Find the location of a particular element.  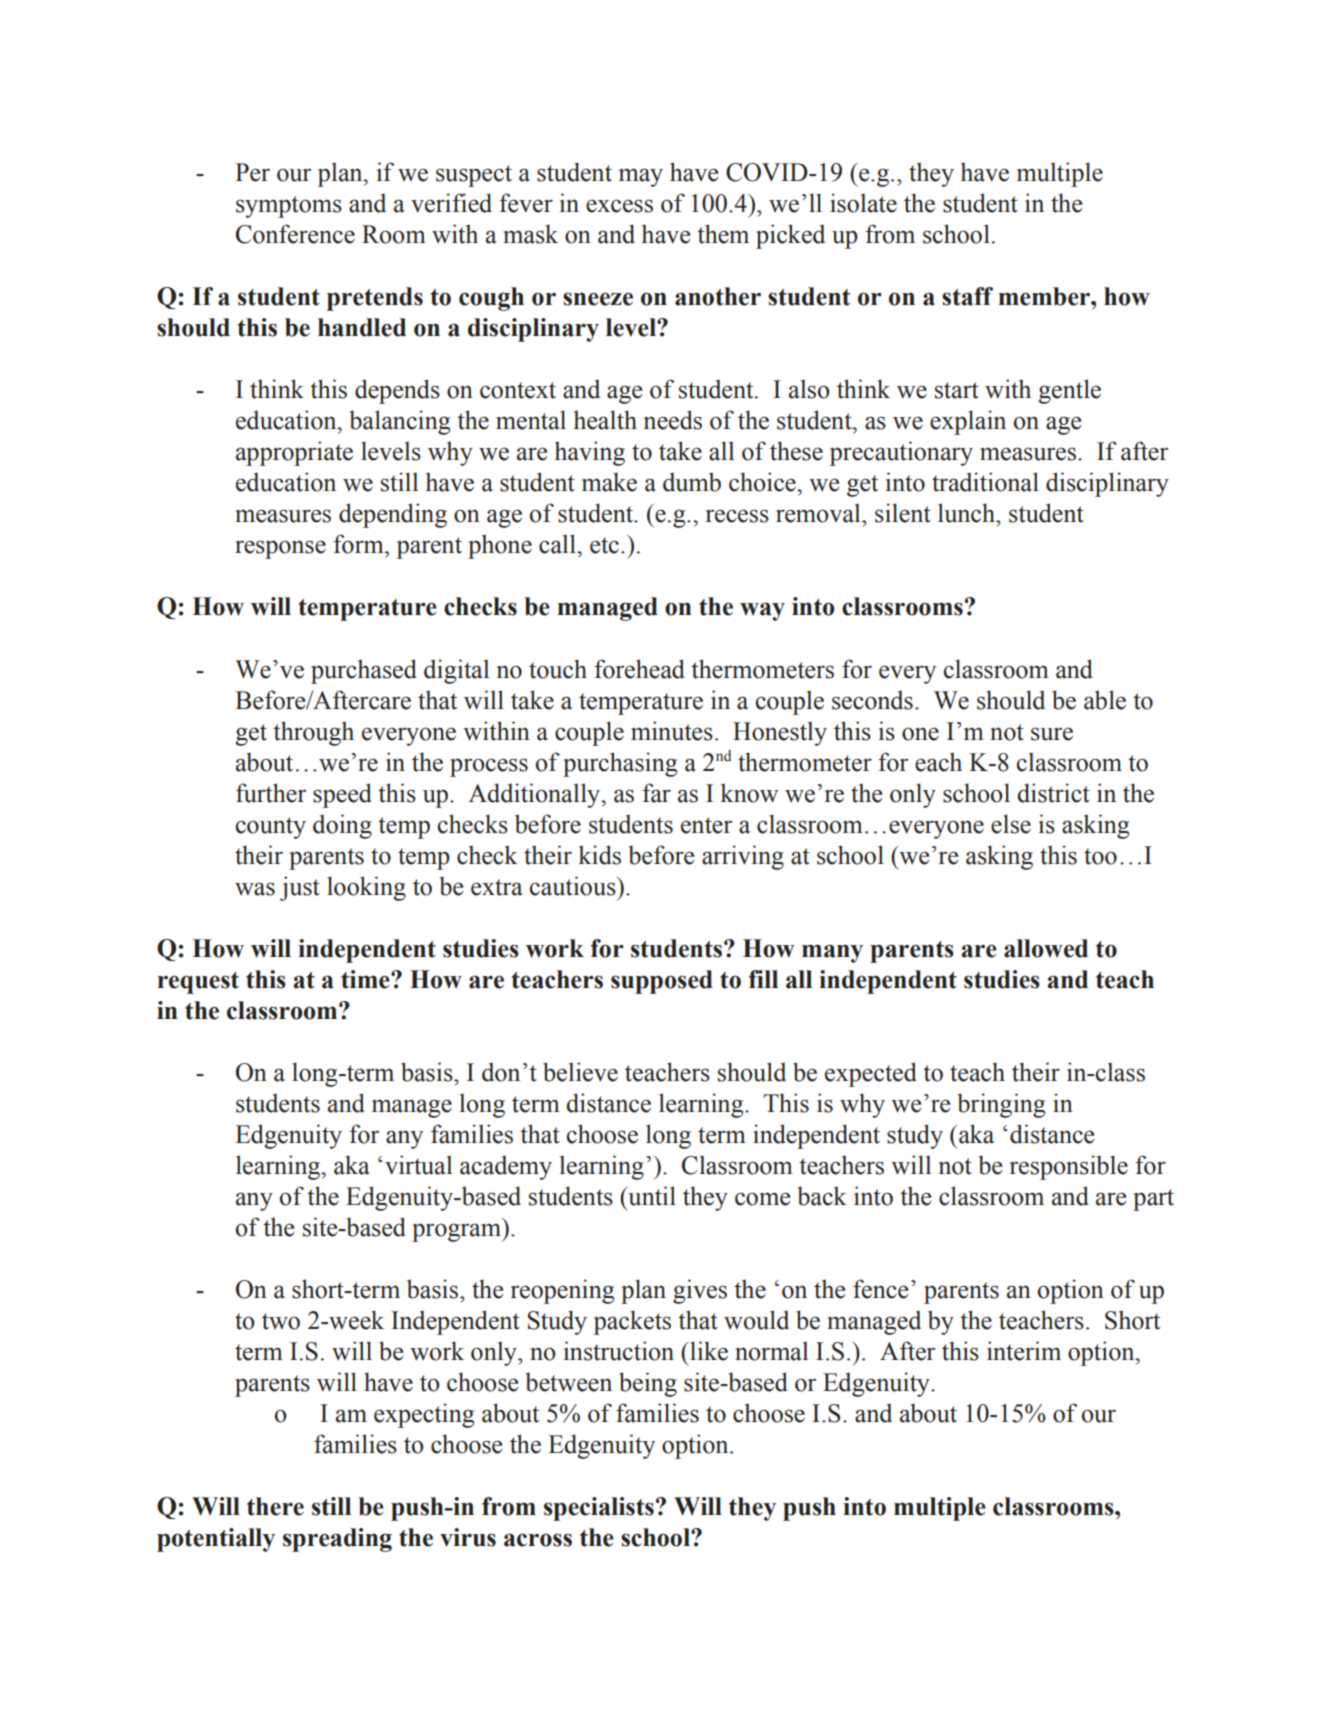

staff is located at coordinates (967, 296).
